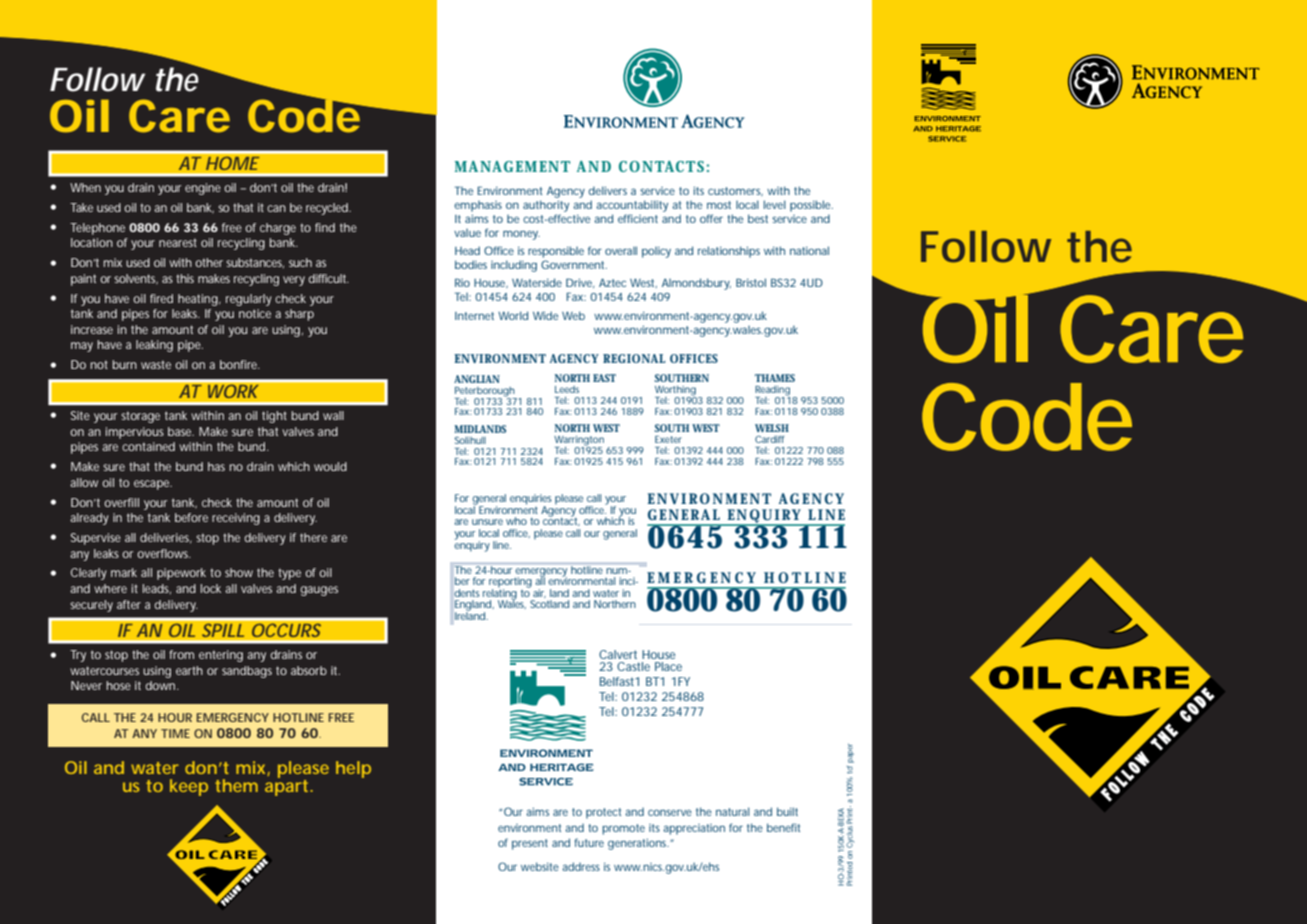  I want to click on air, so click(539, 593).
